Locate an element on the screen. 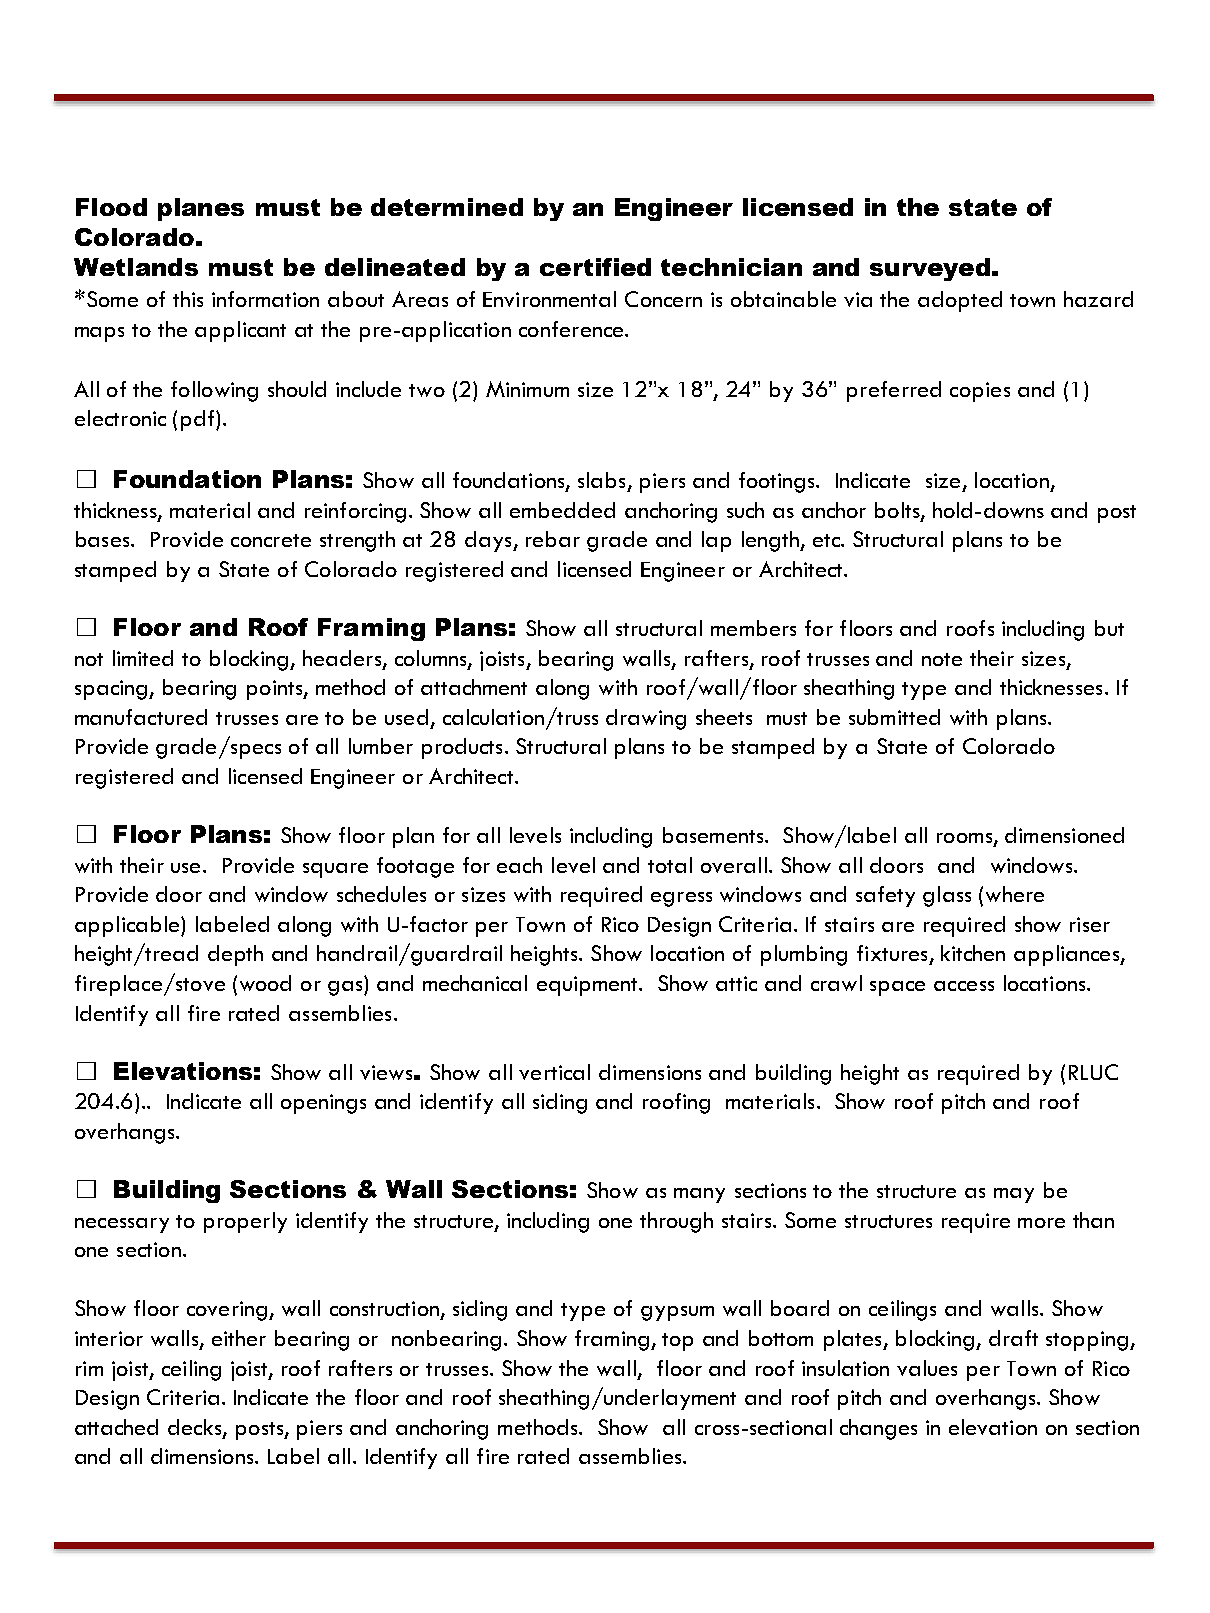  note is located at coordinates (942, 659).
